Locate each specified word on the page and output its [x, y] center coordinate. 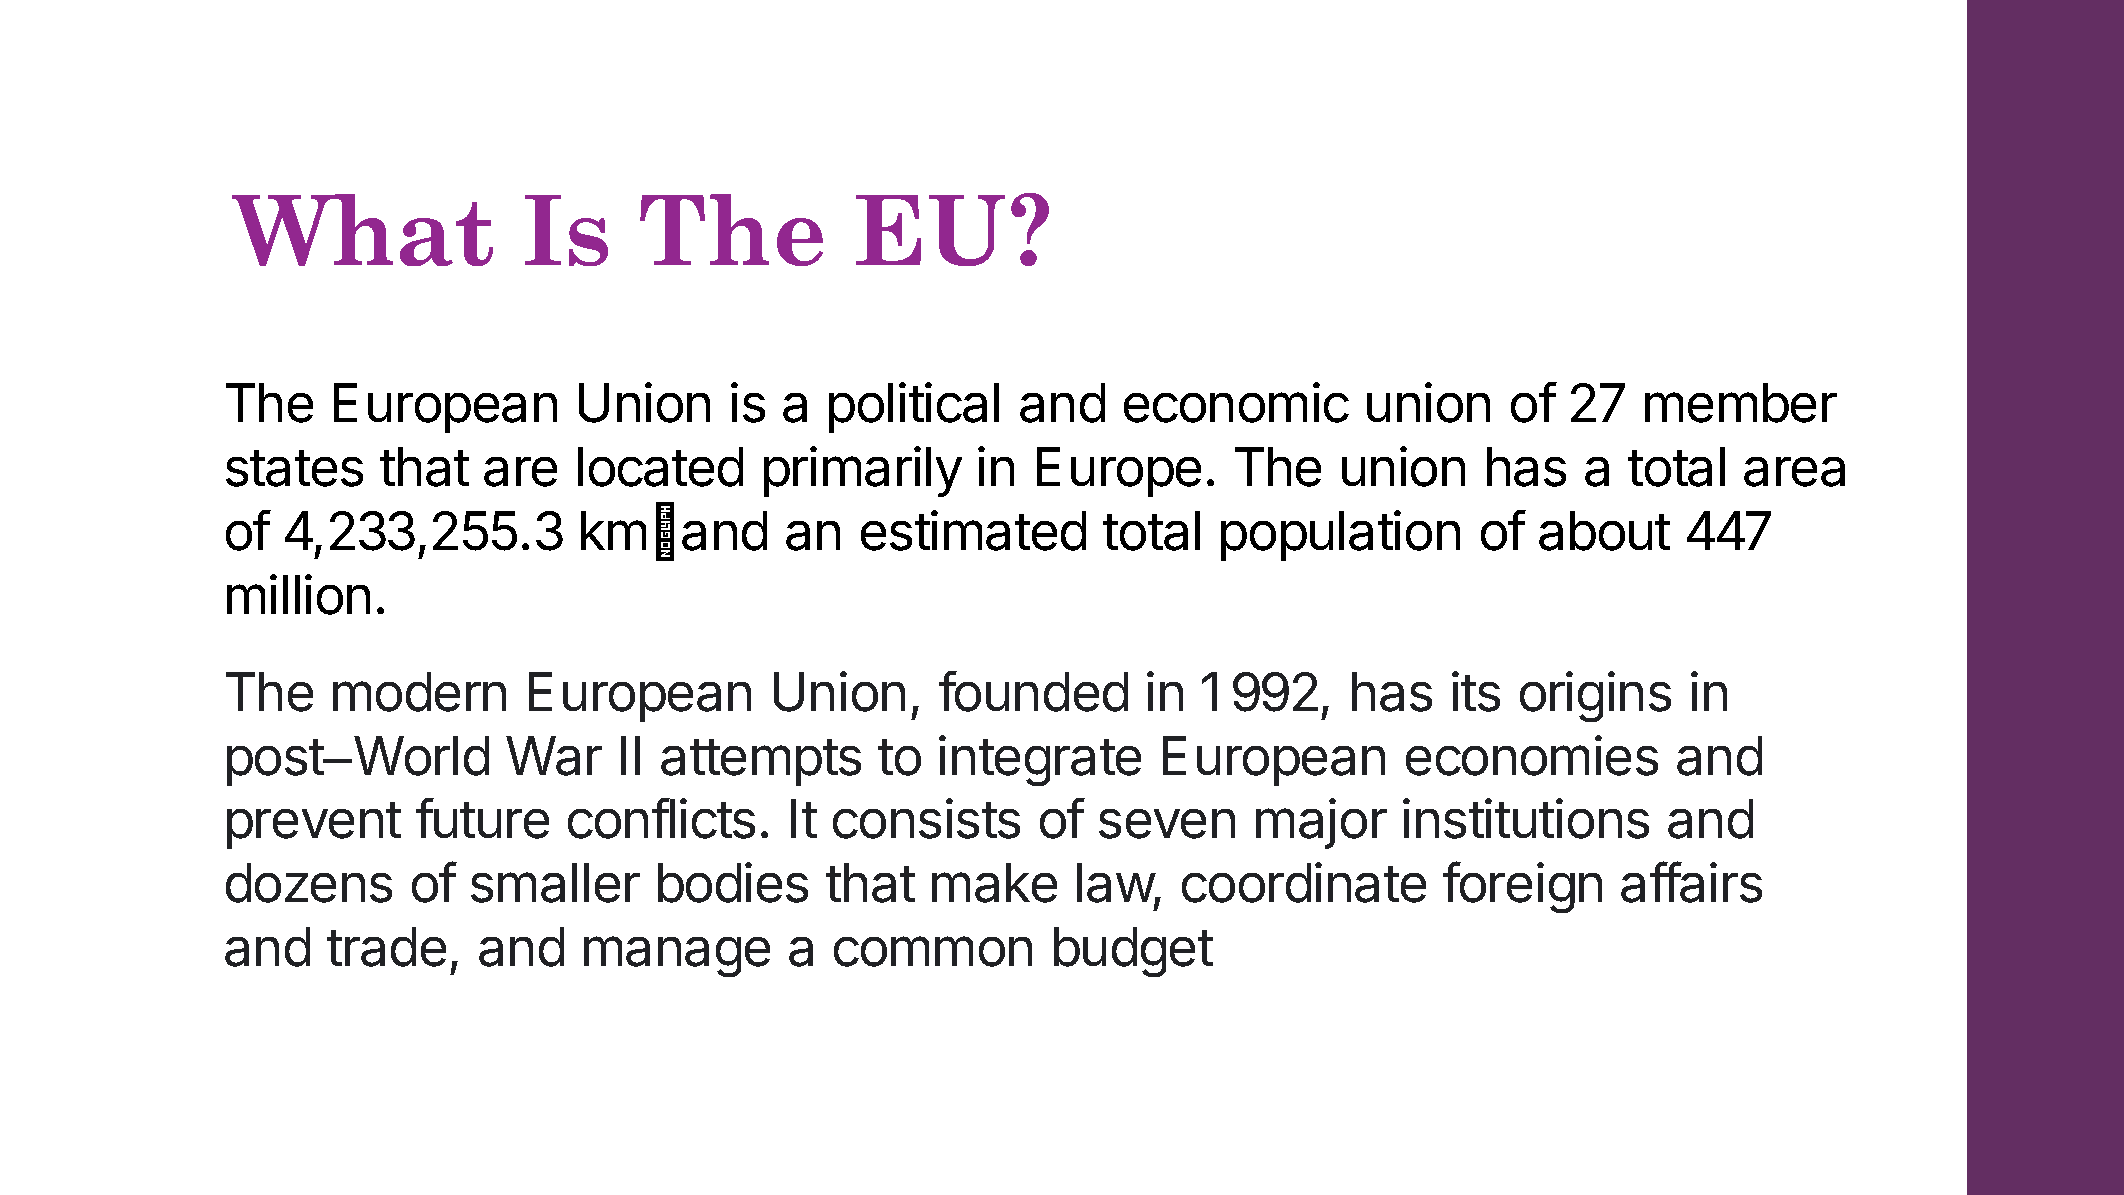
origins [1595, 696]
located [660, 467]
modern [419, 692]
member [1741, 403]
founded [1033, 691]
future [482, 818]
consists [926, 818]
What [362, 230]
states [294, 468]
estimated [973, 530]
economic [1236, 402]
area [1794, 472]
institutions [1526, 818]
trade [386, 947]
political [914, 407]
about [1604, 531]
